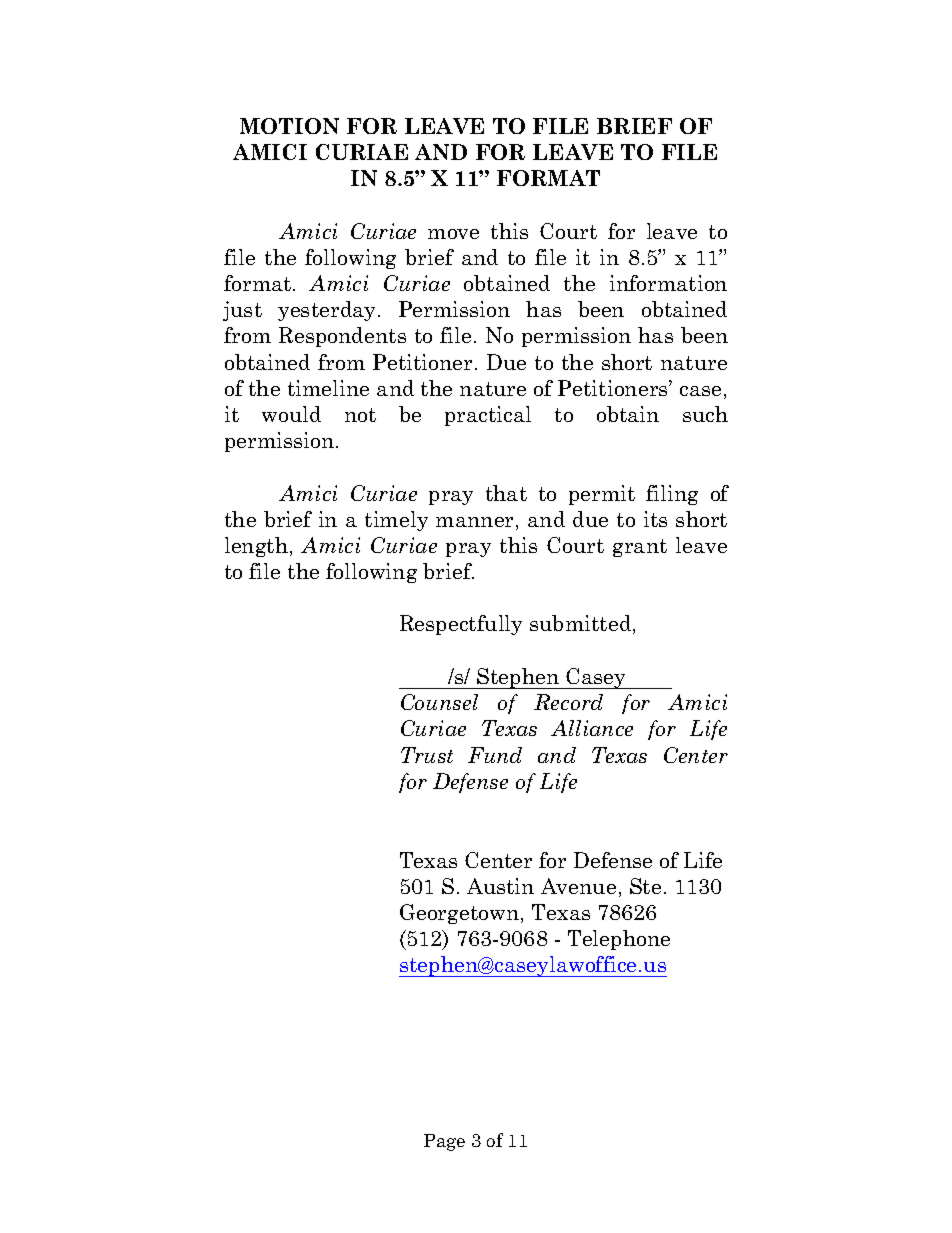 Image resolution: width=952 pixels, height=1233 pixels. What do you see at coordinates (453, 234) in the screenshot?
I see `move` at bounding box center [453, 234].
